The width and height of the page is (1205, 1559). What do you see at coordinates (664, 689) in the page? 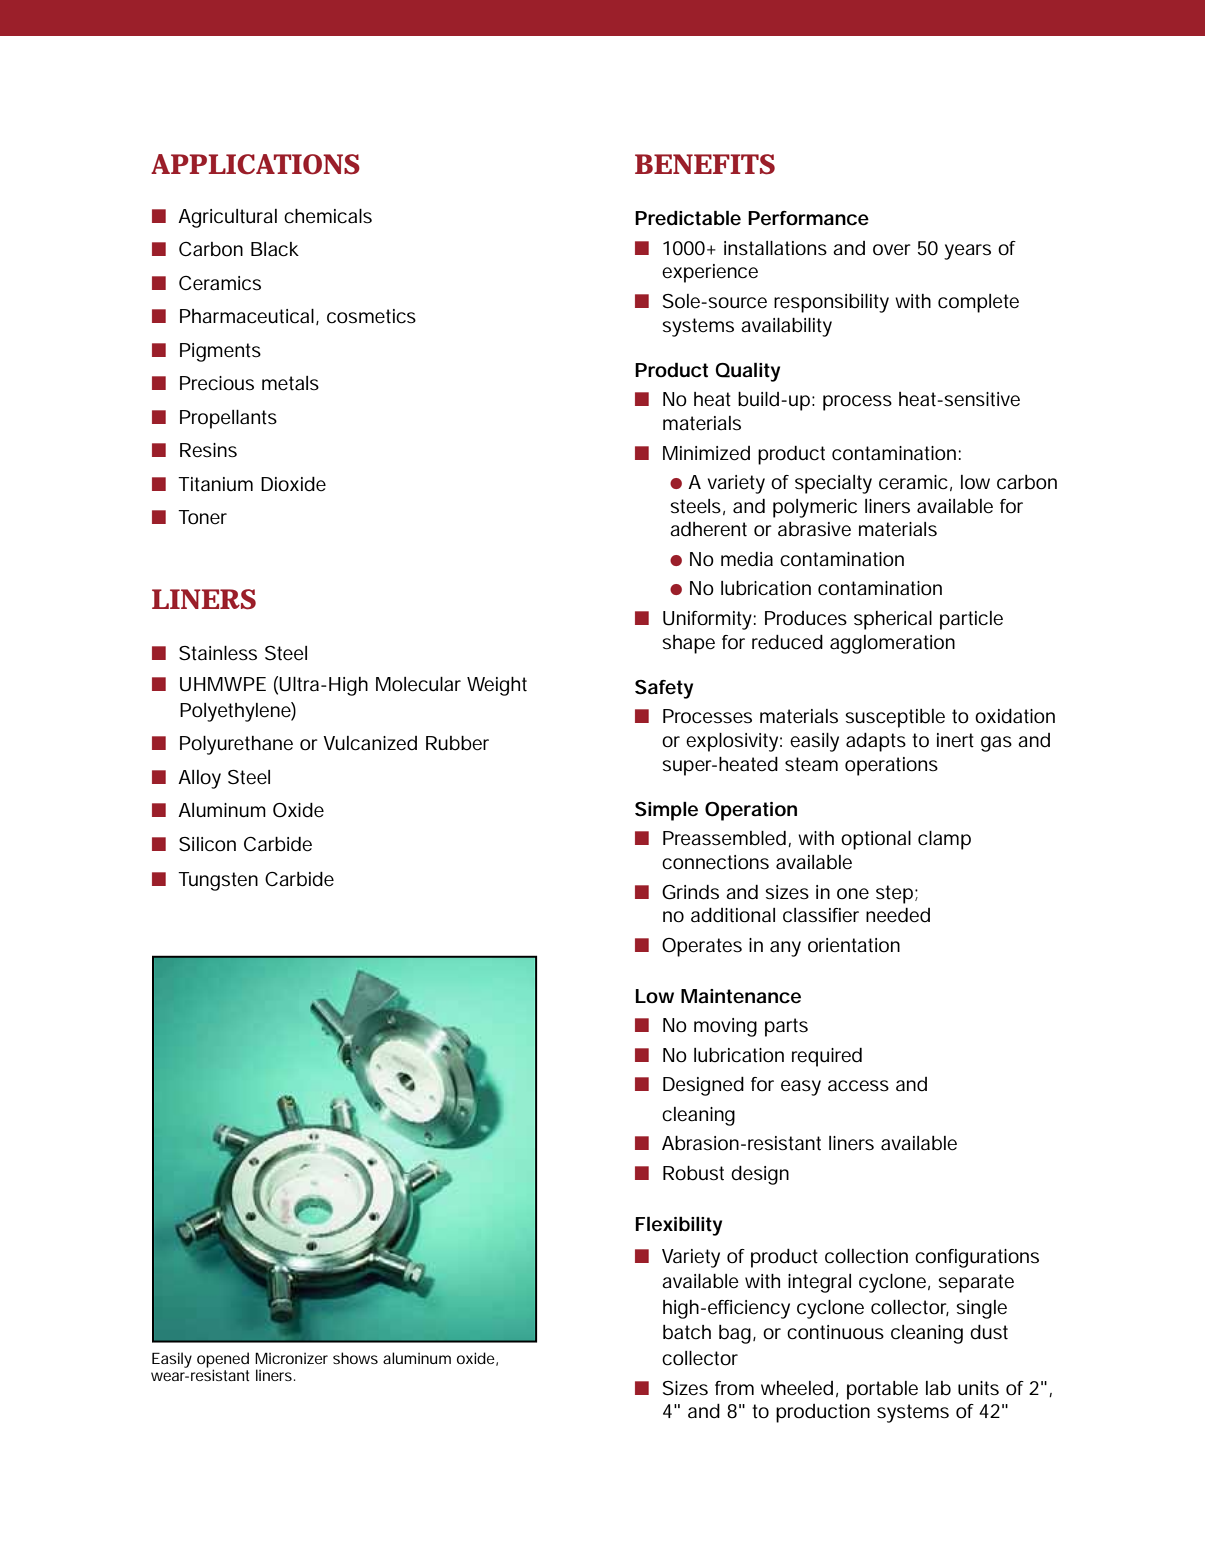
I see `Safety` at bounding box center [664, 689].
